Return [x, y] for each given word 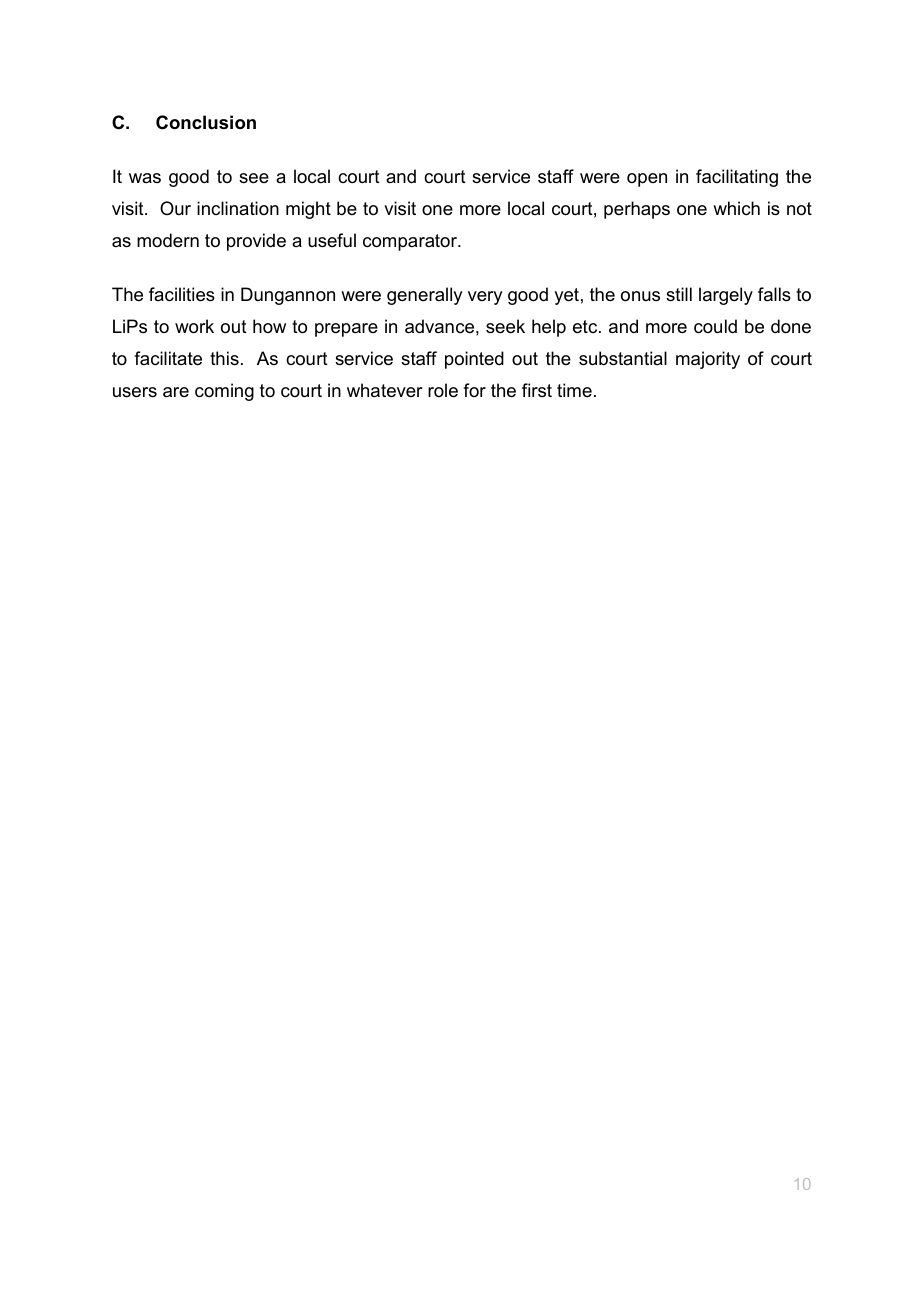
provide [256, 242]
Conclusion [206, 122]
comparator [411, 242]
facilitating [737, 178]
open [647, 180]
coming [224, 392]
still [679, 294]
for [474, 390]
